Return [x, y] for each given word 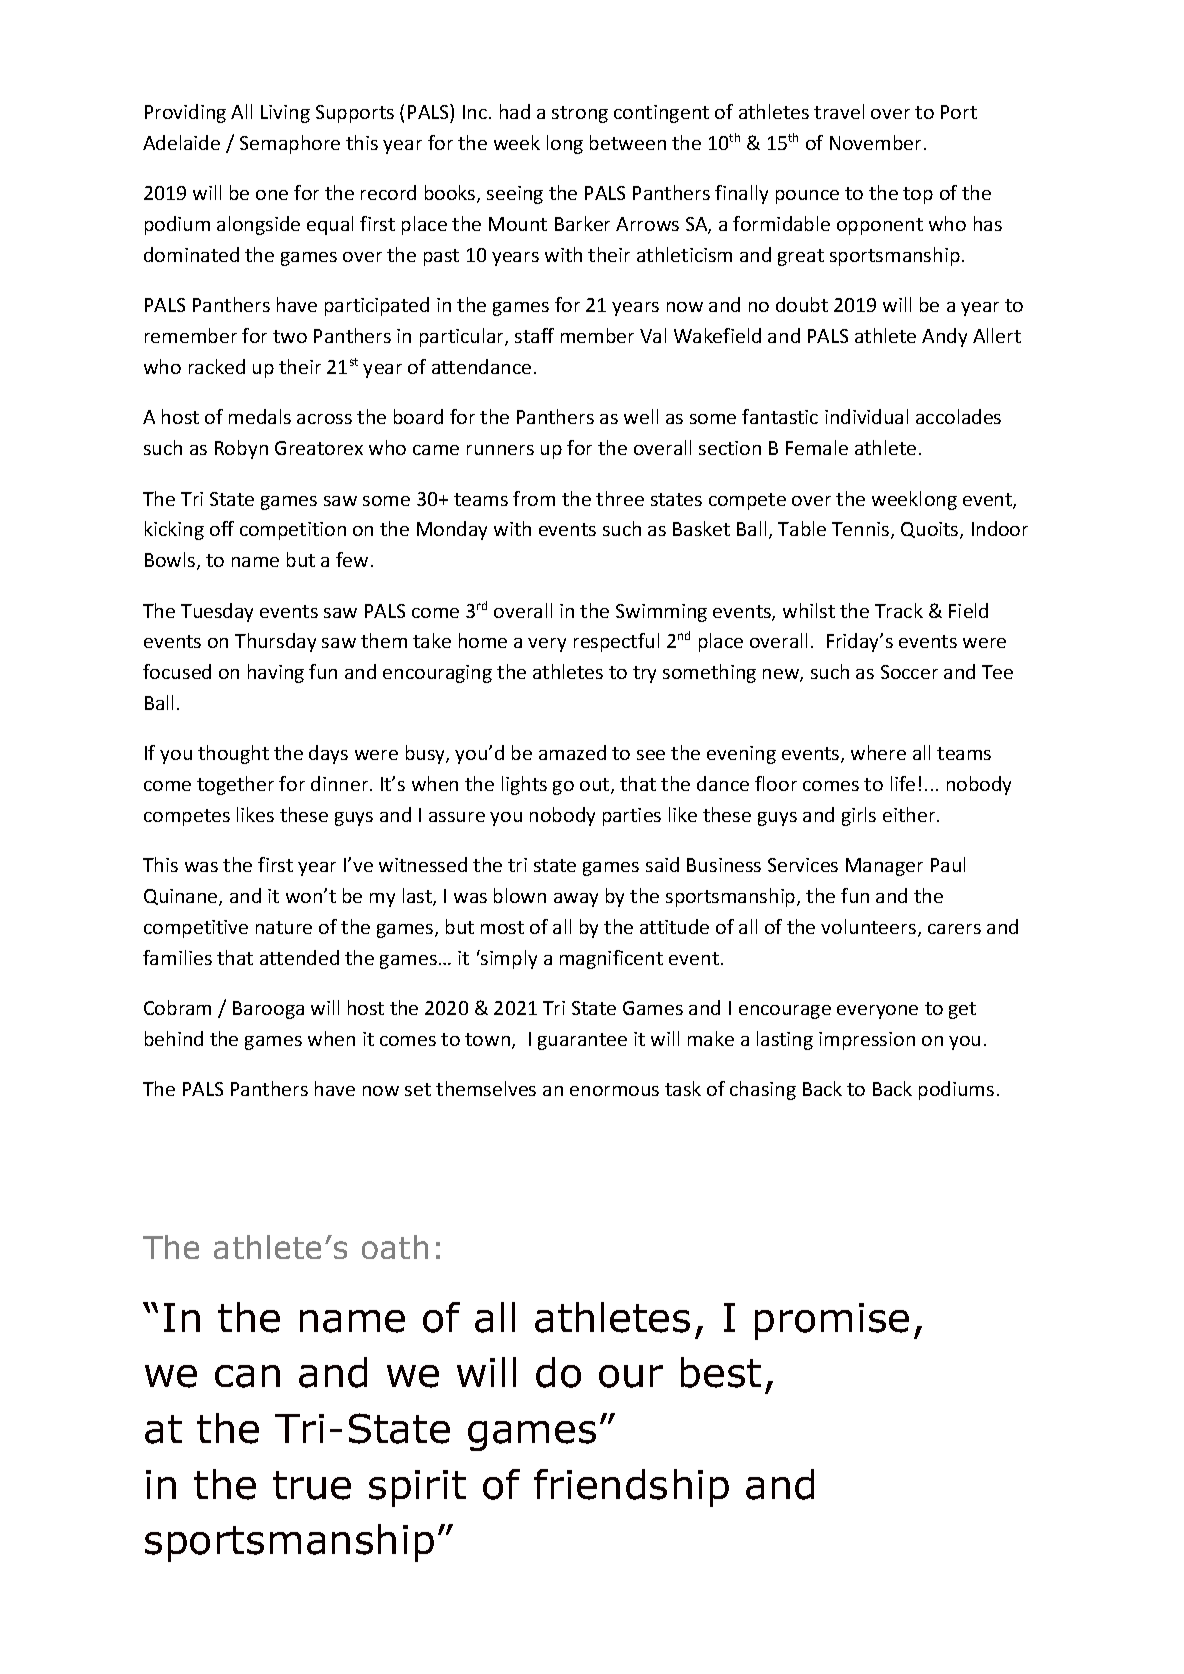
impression [867, 1041]
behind [174, 1038]
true [312, 1485]
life [903, 783]
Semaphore [290, 144]
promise [832, 1321]
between [628, 142]
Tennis [862, 530]
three [620, 498]
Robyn [241, 449]
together [235, 785]
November [875, 142]
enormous [614, 1091]
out [596, 786]
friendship [631, 1488]
